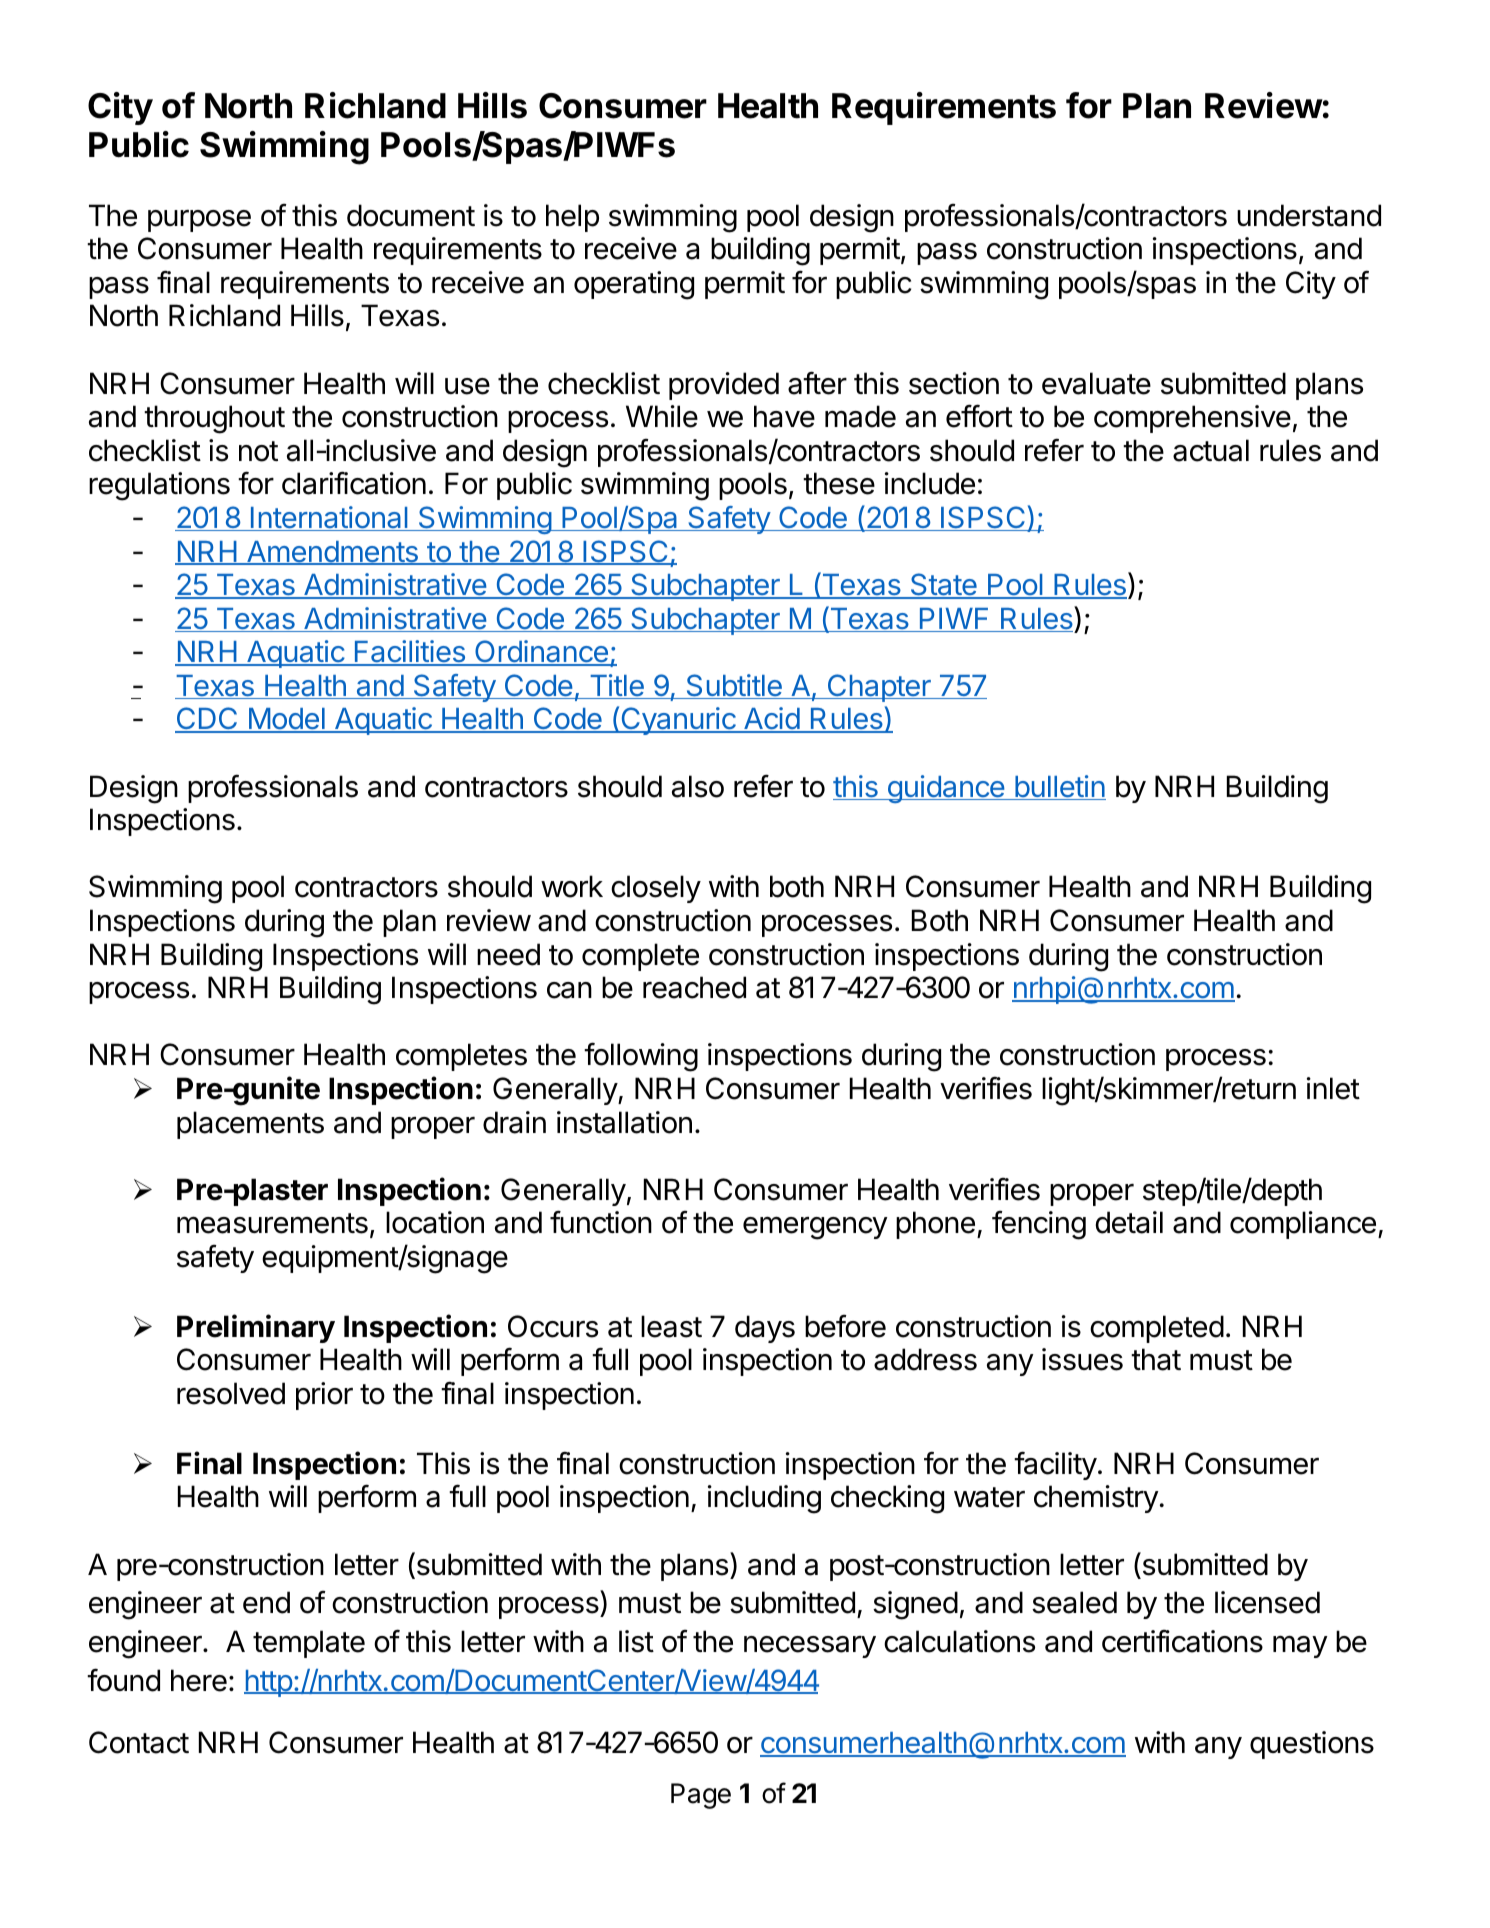  I want to click on Model, so click(286, 720).
